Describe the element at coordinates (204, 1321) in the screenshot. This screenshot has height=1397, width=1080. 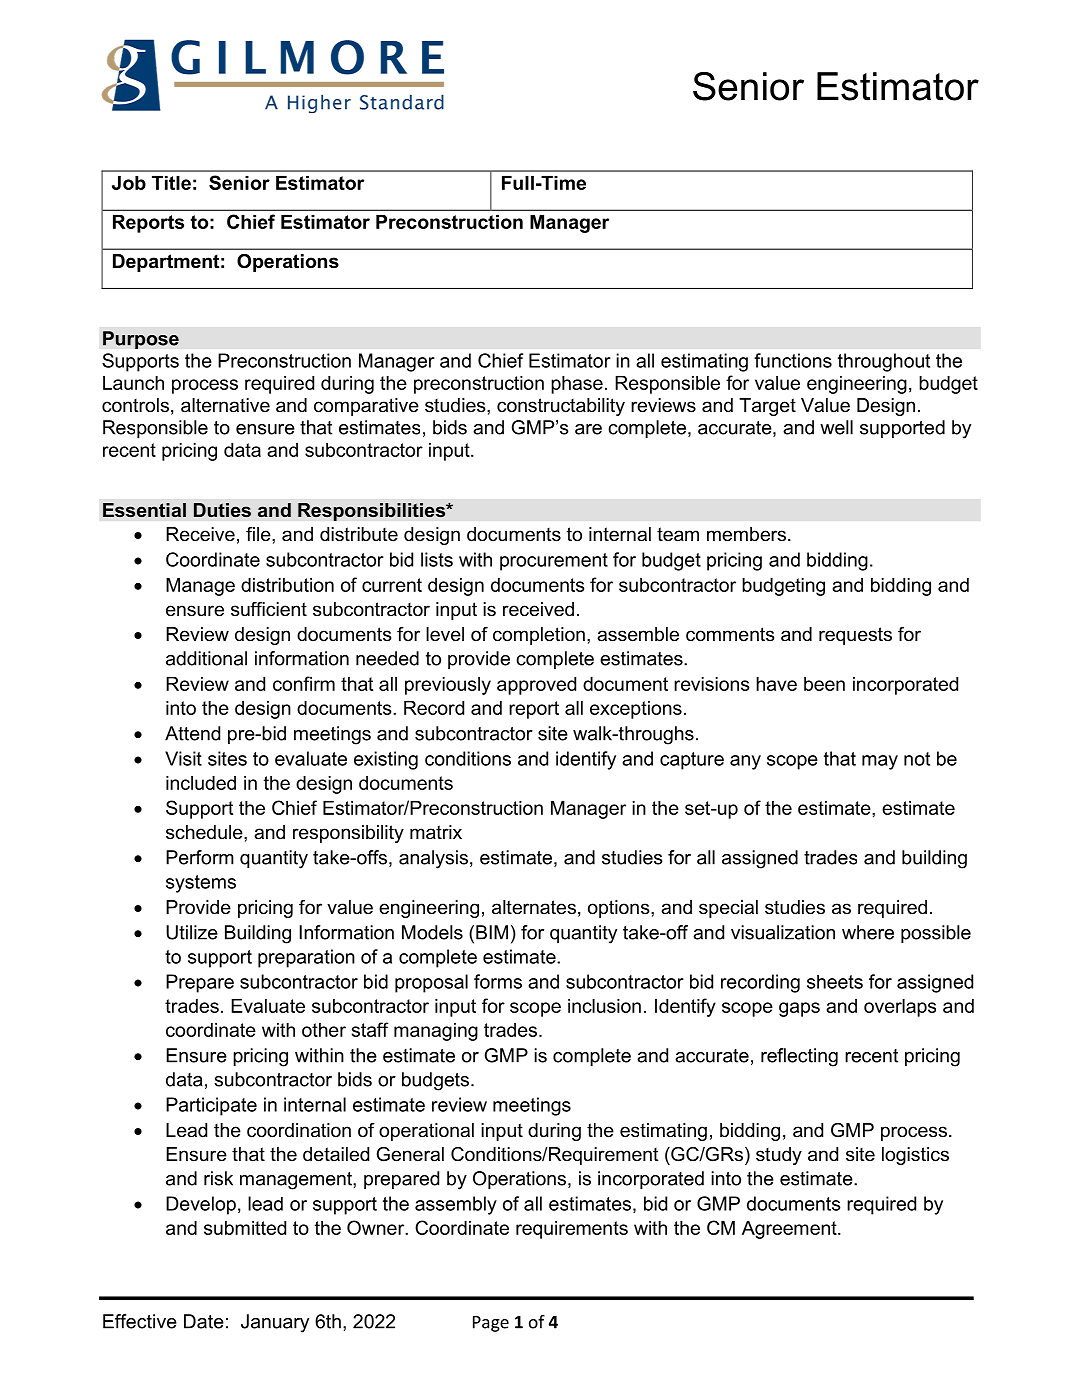
I see `Date` at that location.
